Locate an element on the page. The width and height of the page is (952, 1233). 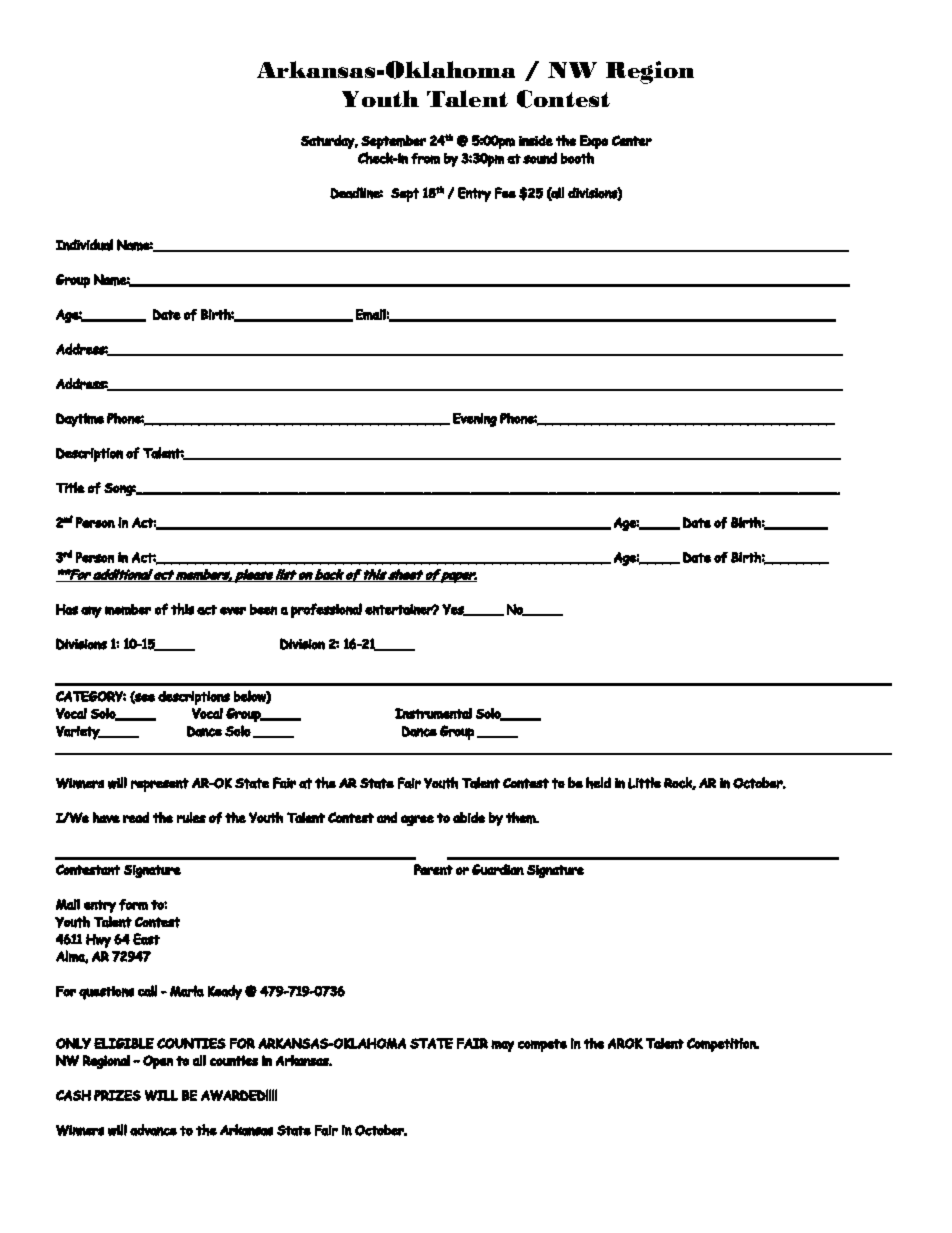
professional is located at coordinates (326, 610).
